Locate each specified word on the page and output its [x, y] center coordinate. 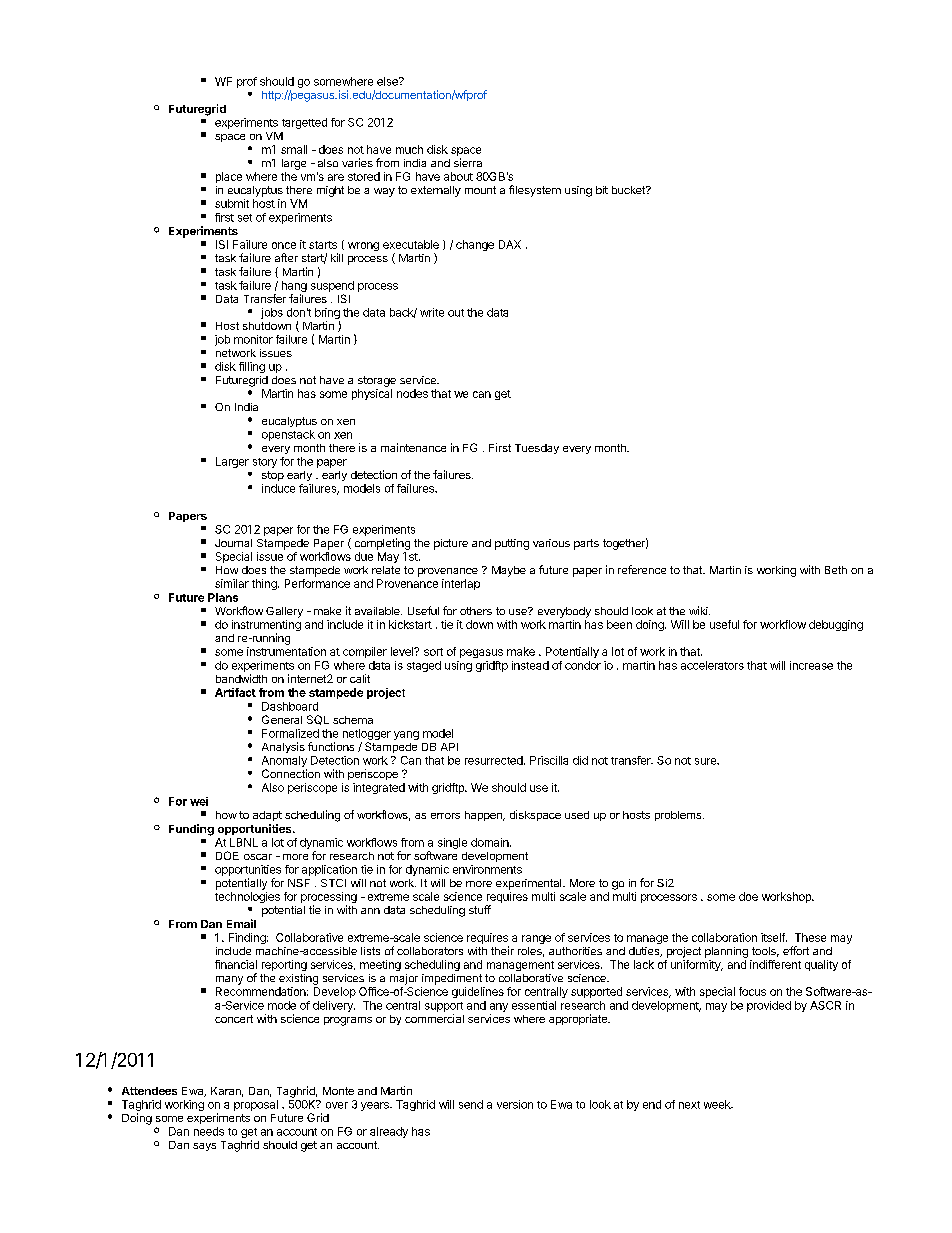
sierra [468, 162]
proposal [256, 1105]
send [471, 1104]
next [689, 1105]
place [229, 177]
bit [602, 190]
